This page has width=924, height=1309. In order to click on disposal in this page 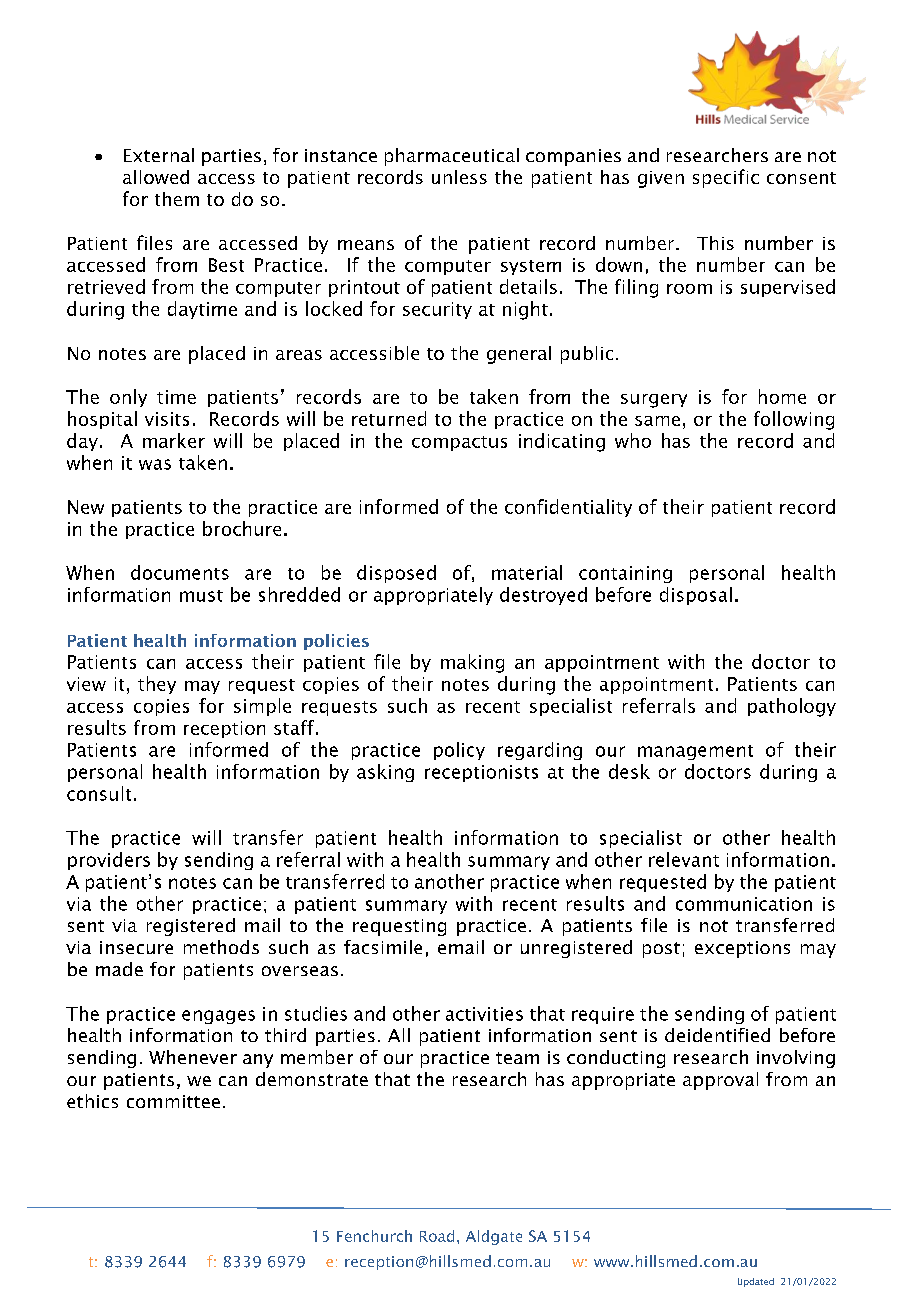, I will do `click(696, 596)`.
